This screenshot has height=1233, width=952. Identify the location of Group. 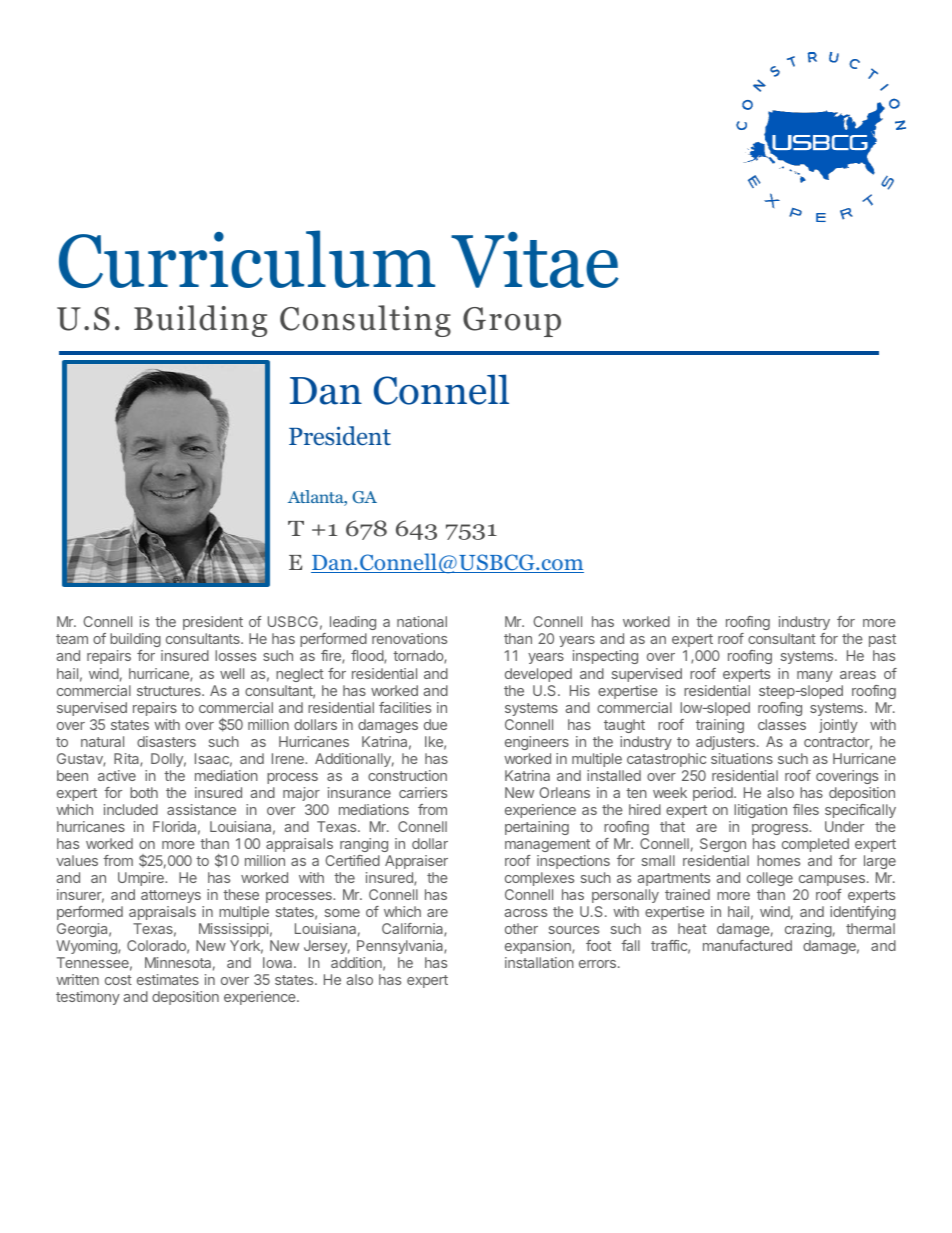
(512, 322).
